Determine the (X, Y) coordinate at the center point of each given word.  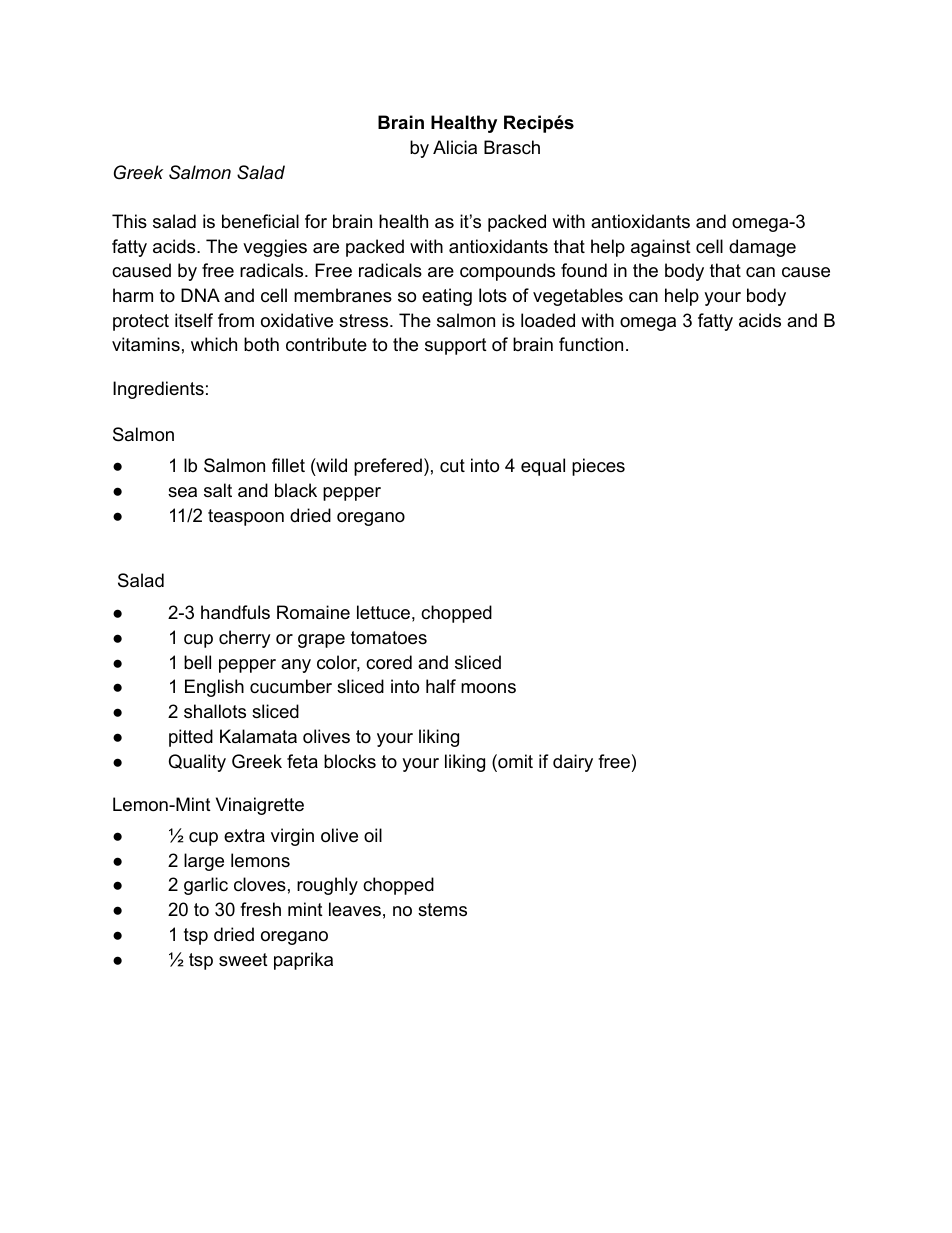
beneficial (260, 221)
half (441, 686)
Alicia (455, 147)
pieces (598, 467)
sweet (243, 960)
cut (452, 466)
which (214, 344)
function (591, 344)
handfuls (235, 612)
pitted (191, 738)
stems (442, 910)
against (661, 248)
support (456, 346)
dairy (573, 763)
